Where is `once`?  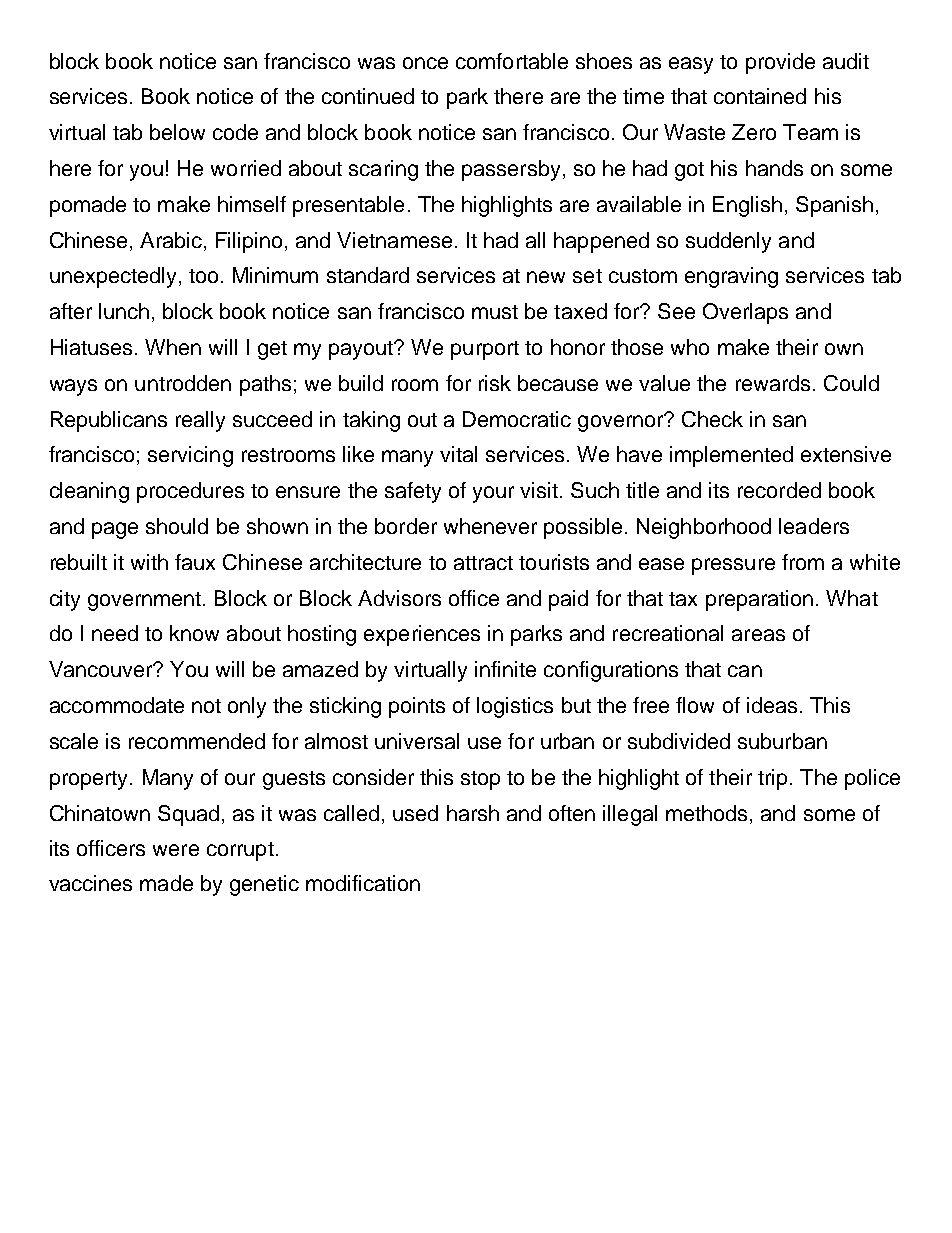
once is located at coordinates (425, 63).
